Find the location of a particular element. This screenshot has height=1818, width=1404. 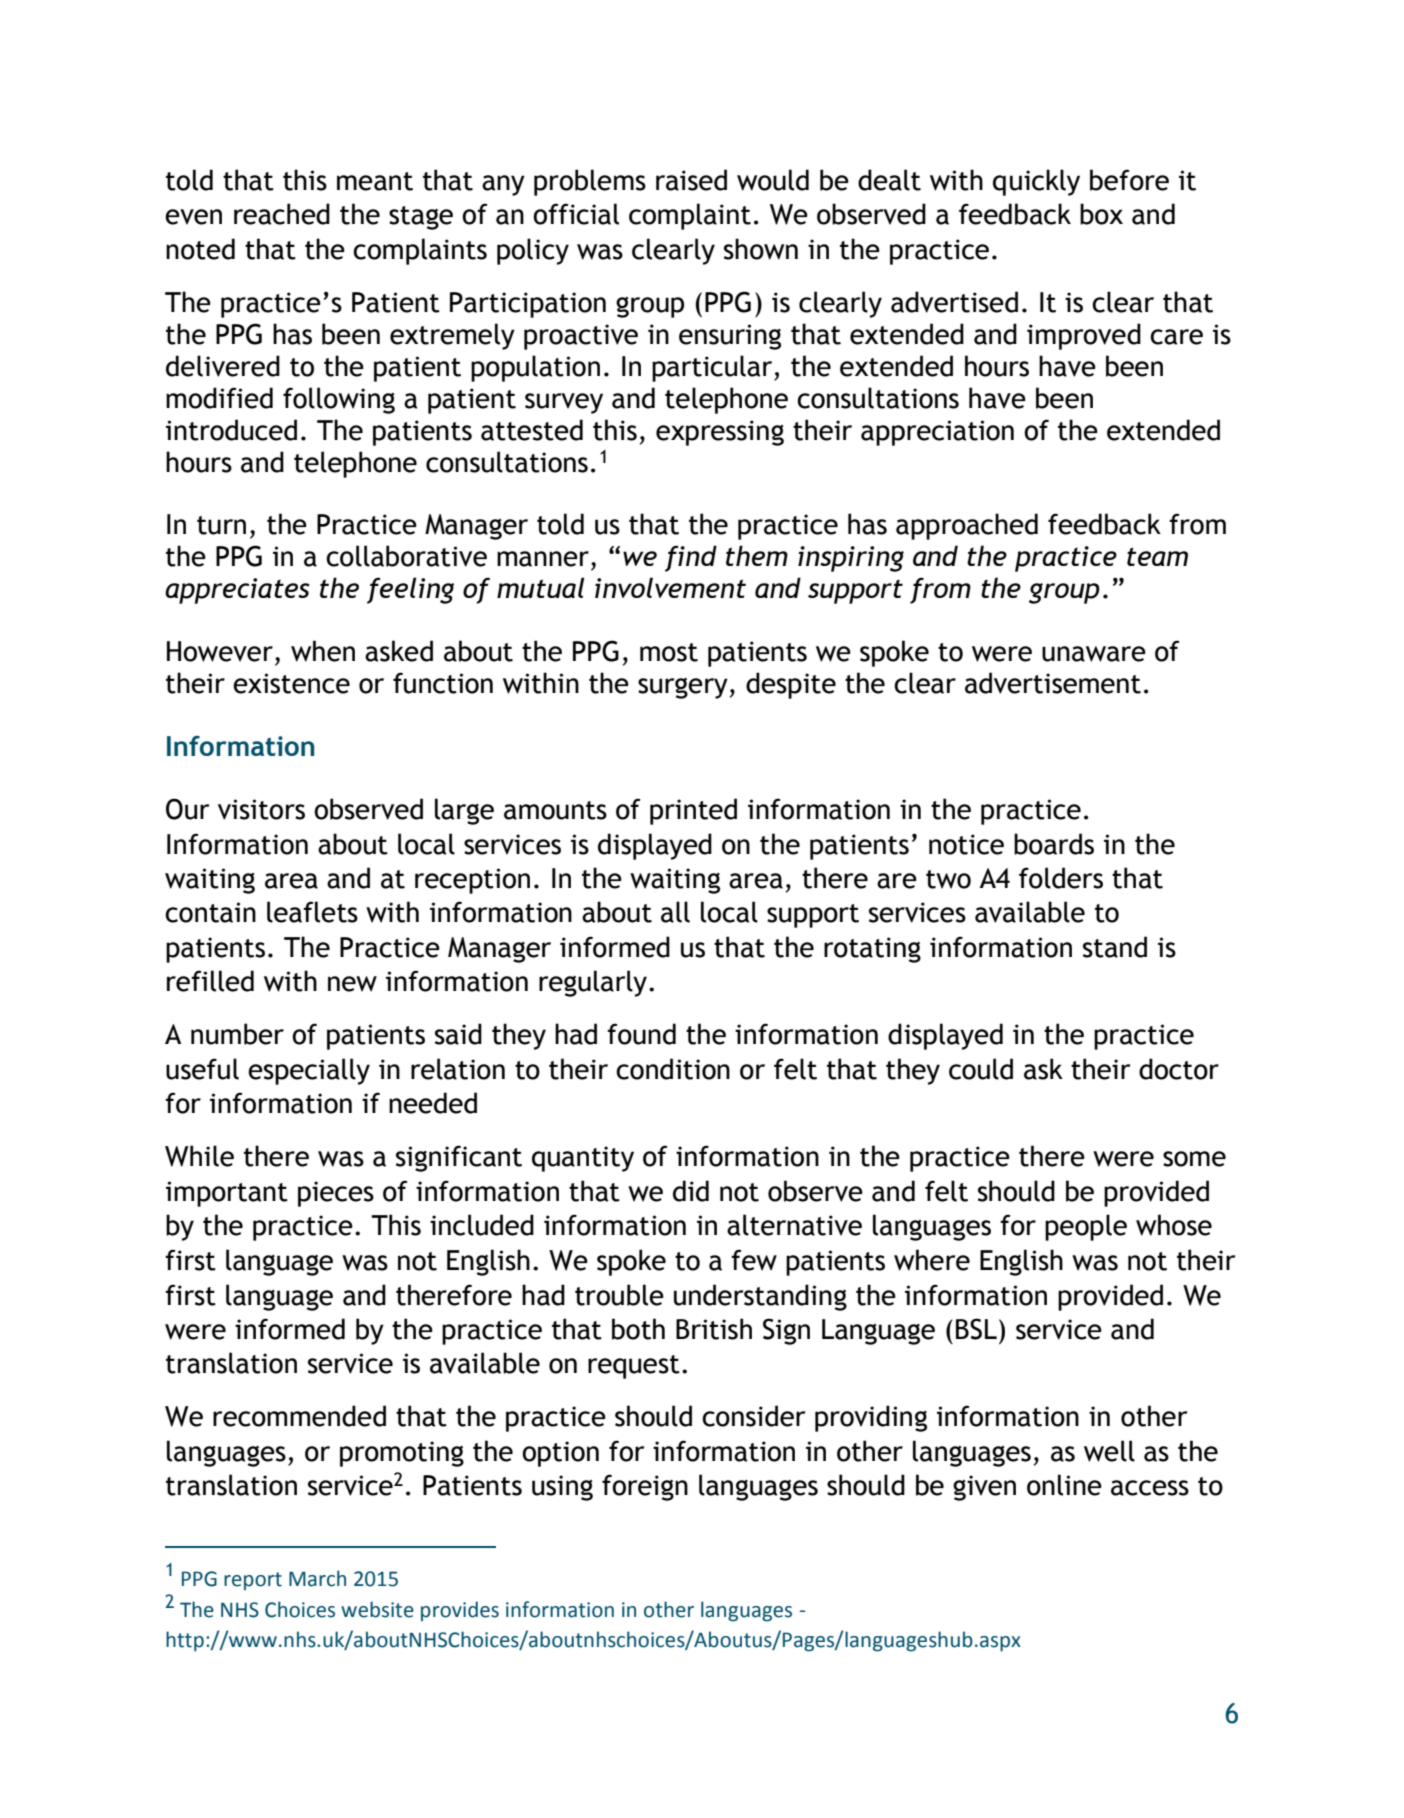

foreign is located at coordinates (645, 1487).
